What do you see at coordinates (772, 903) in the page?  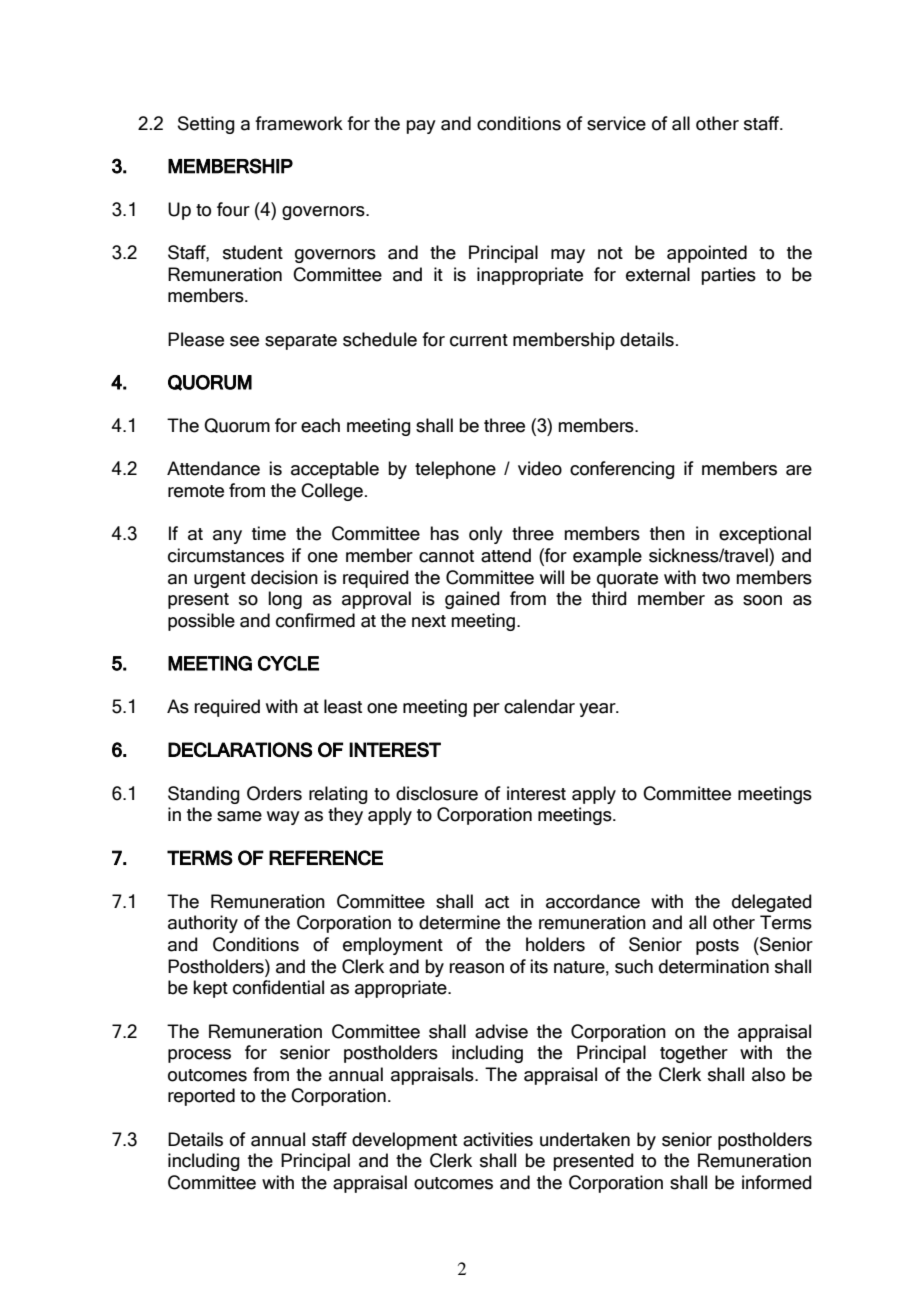 I see `delegated` at bounding box center [772, 903].
